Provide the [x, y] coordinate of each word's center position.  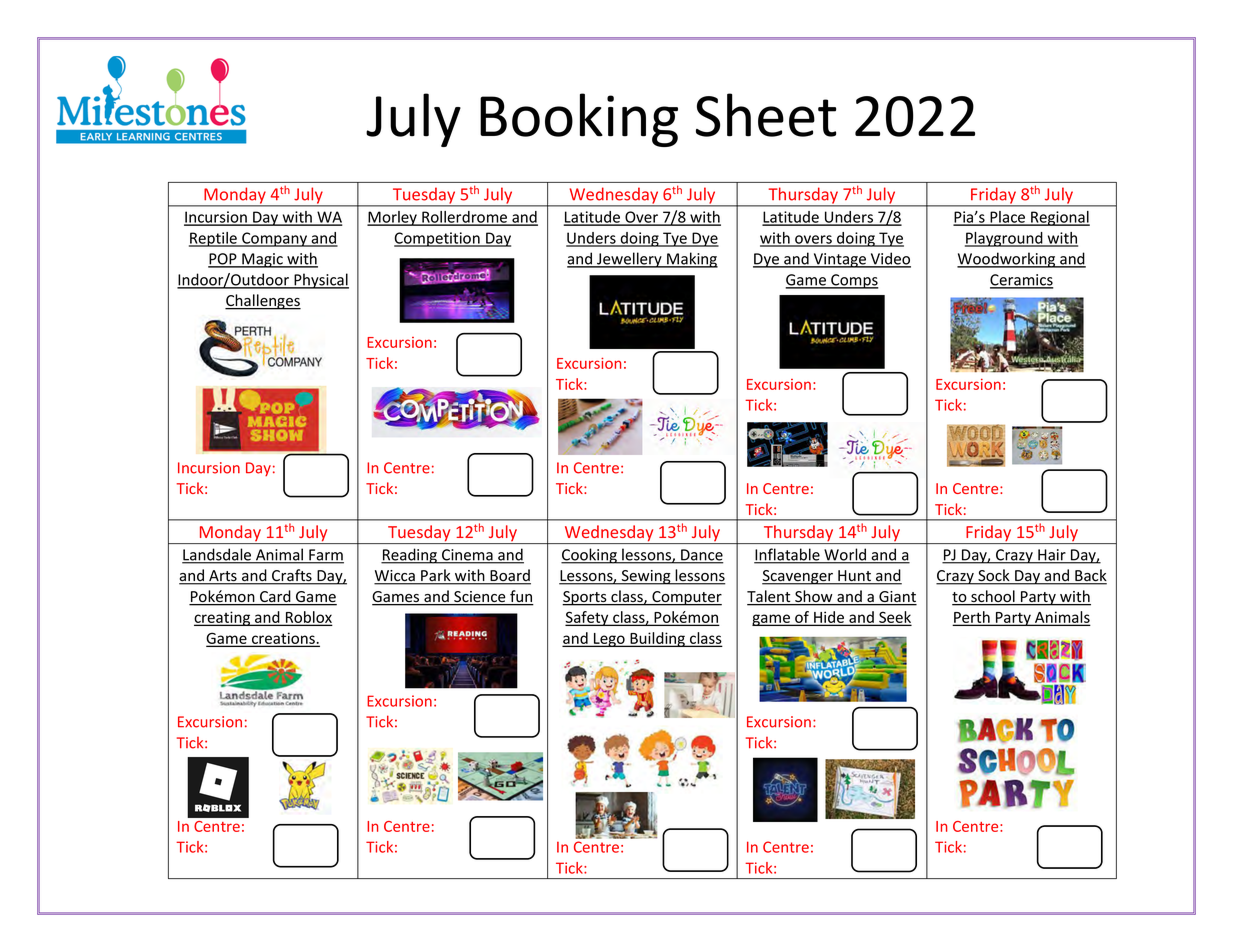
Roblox [308, 618]
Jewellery [629, 260]
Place [1008, 218]
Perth [972, 618]
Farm [325, 556]
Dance [701, 556]
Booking [579, 120]
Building [657, 639]
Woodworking [1007, 260]
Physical [320, 281]
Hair [1052, 556]
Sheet [766, 115]
